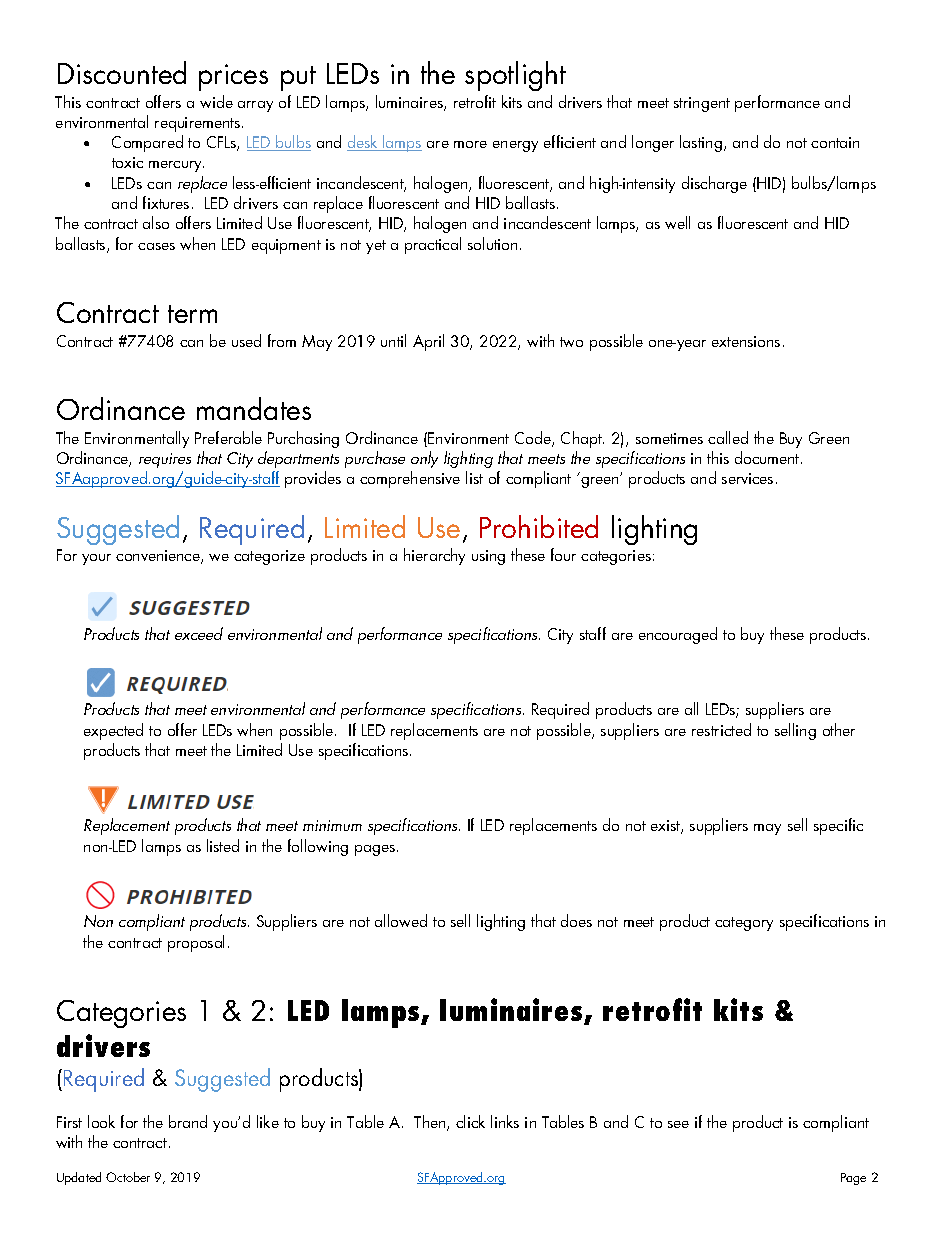  What do you see at coordinates (470, 144) in the document?
I see `more` at bounding box center [470, 144].
